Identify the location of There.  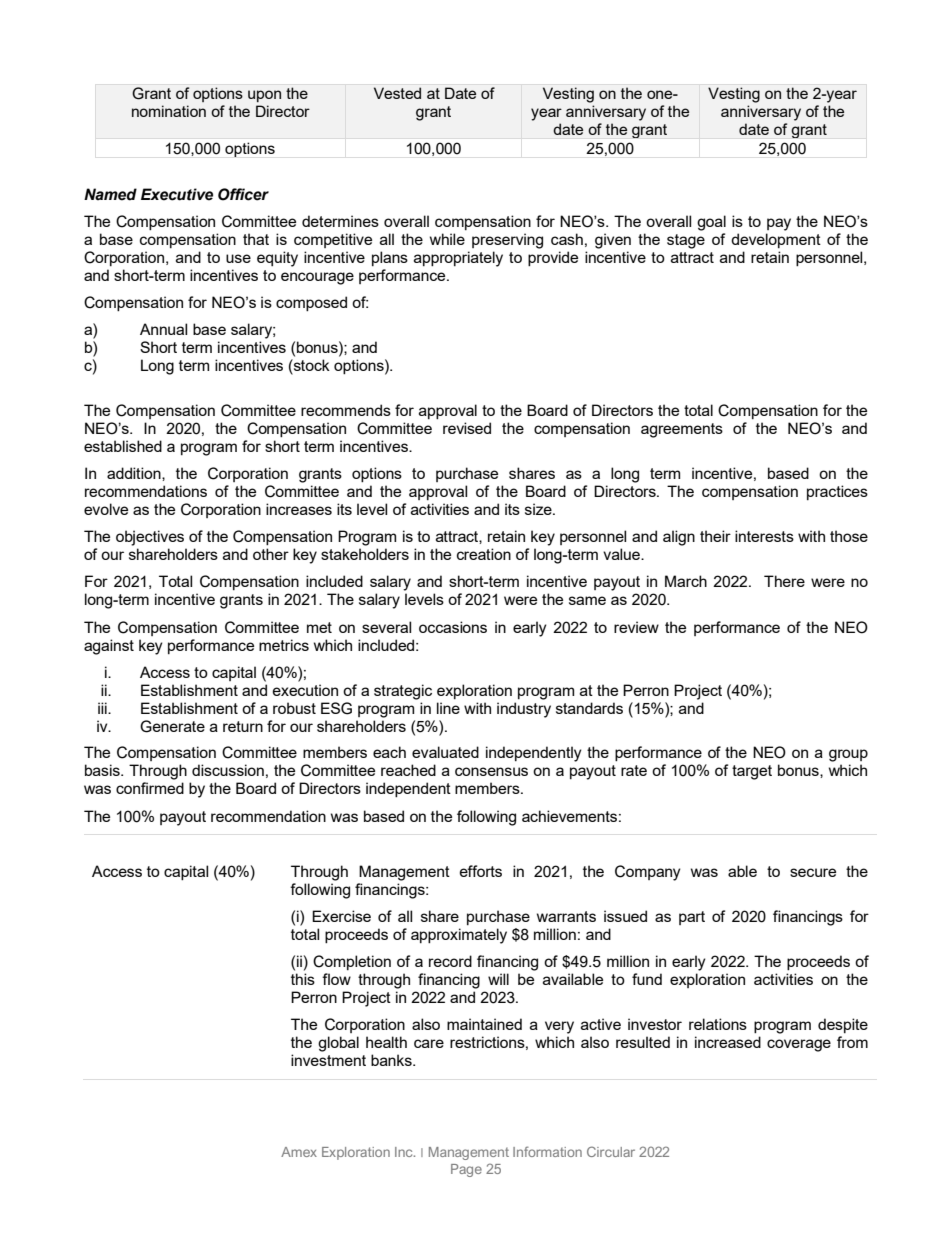
(784, 581).
